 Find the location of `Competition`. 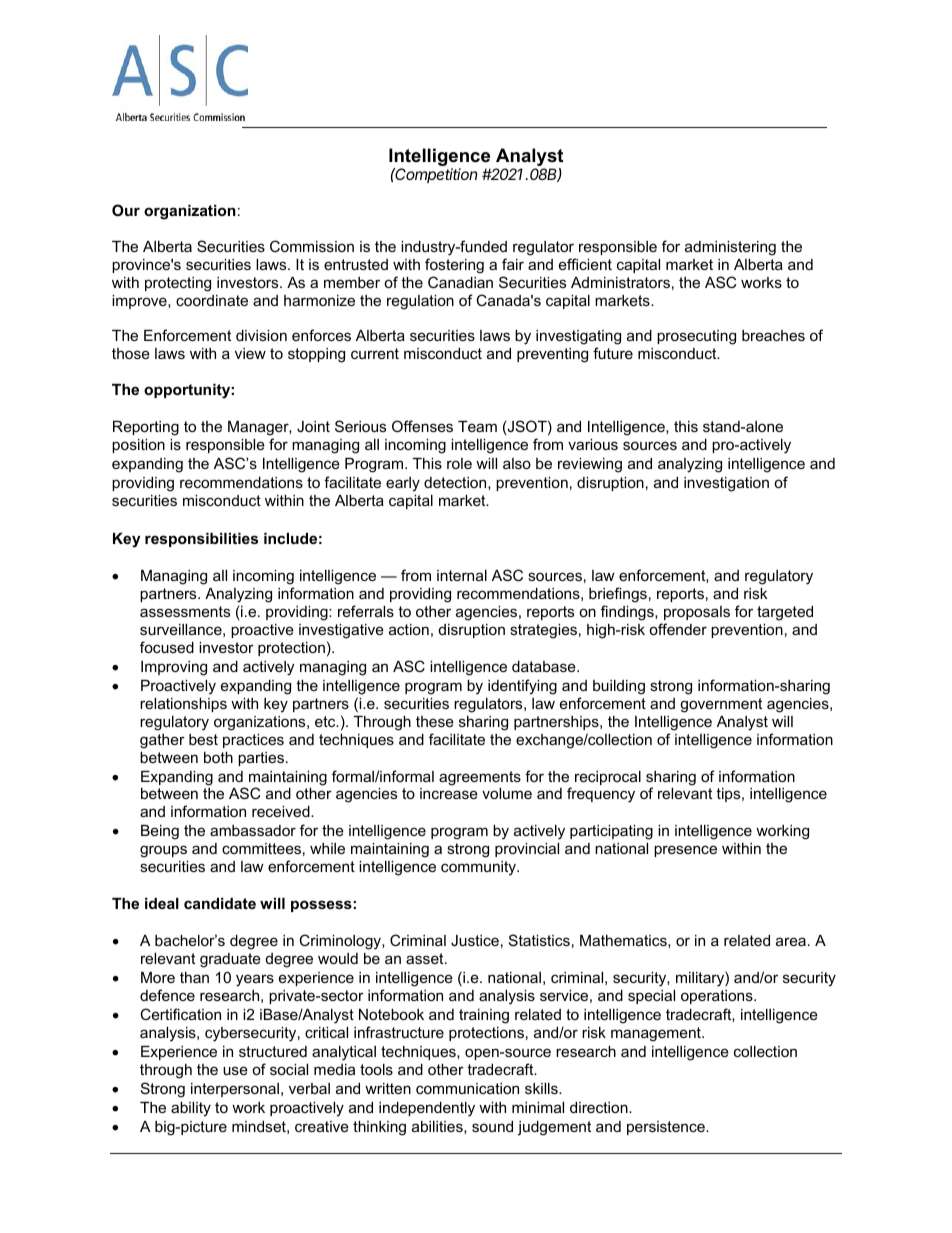

Competition is located at coordinates (436, 175).
